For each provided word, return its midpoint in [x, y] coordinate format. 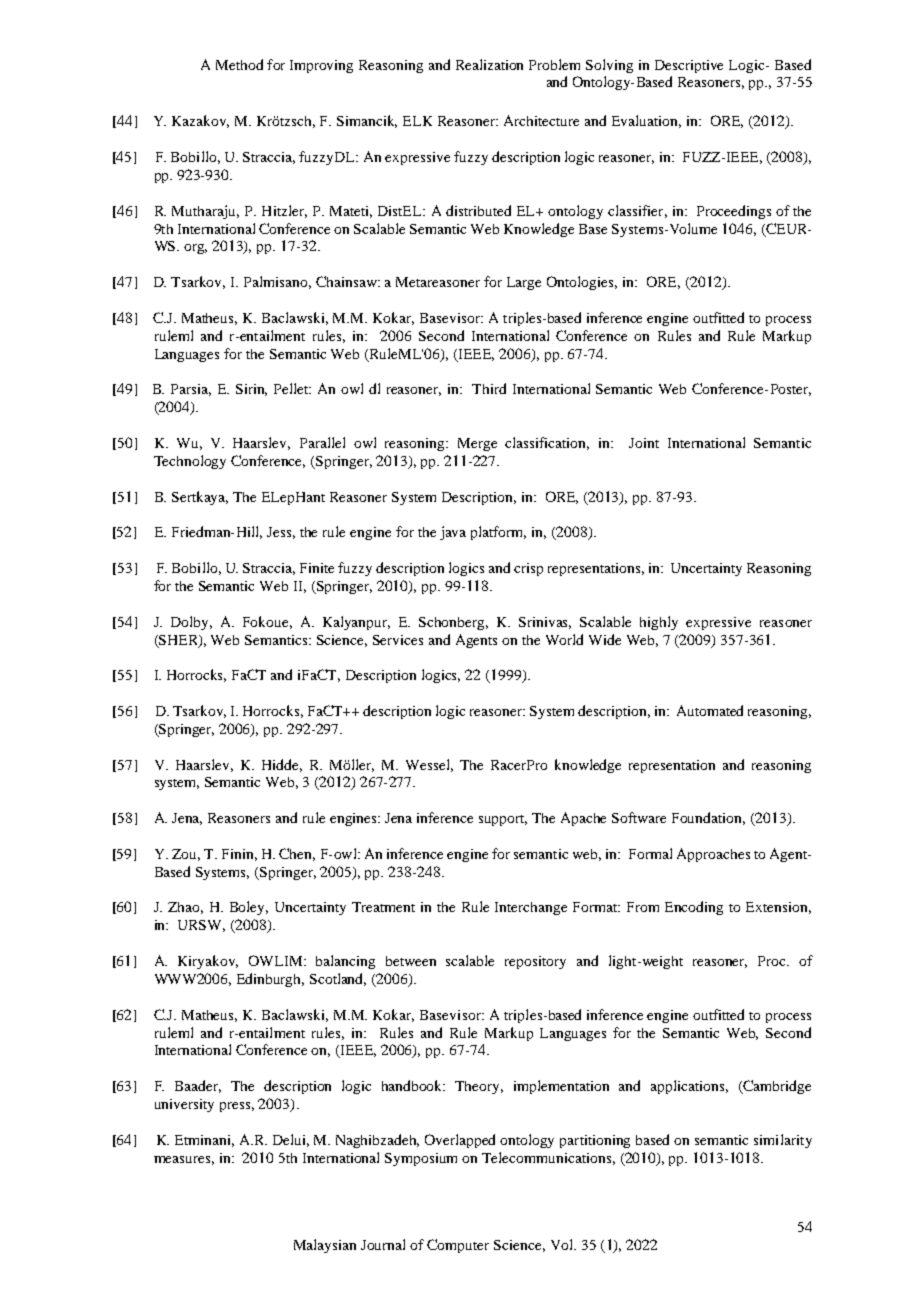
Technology [190, 462]
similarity [783, 1141]
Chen [297, 854]
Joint [644, 443]
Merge [477, 444]
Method [239, 64]
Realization [489, 64]
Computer [458, 1246]
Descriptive [689, 66]
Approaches [713, 855]
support [503, 820]
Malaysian [325, 1246]
